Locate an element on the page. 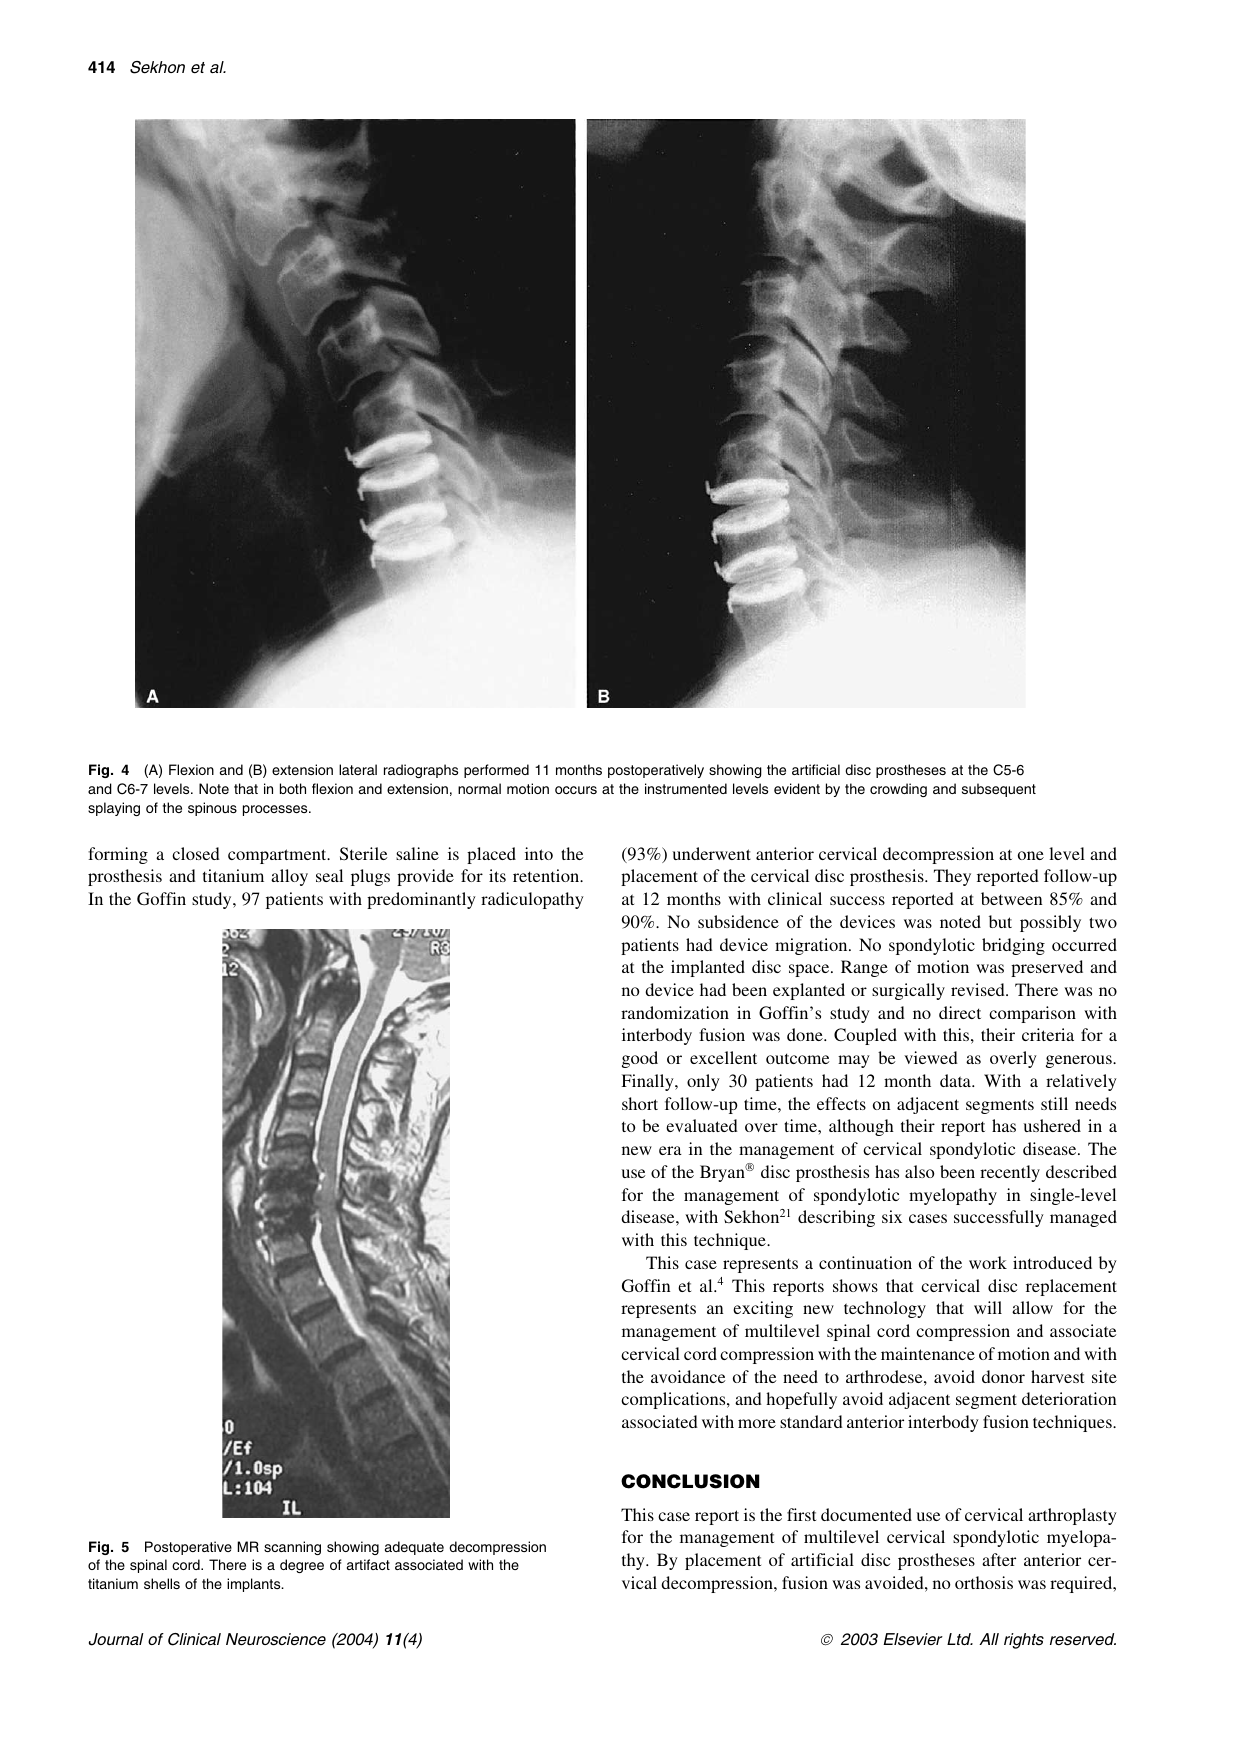 This image has width=1234, height=1747. processes is located at coordinates (276, 810).
